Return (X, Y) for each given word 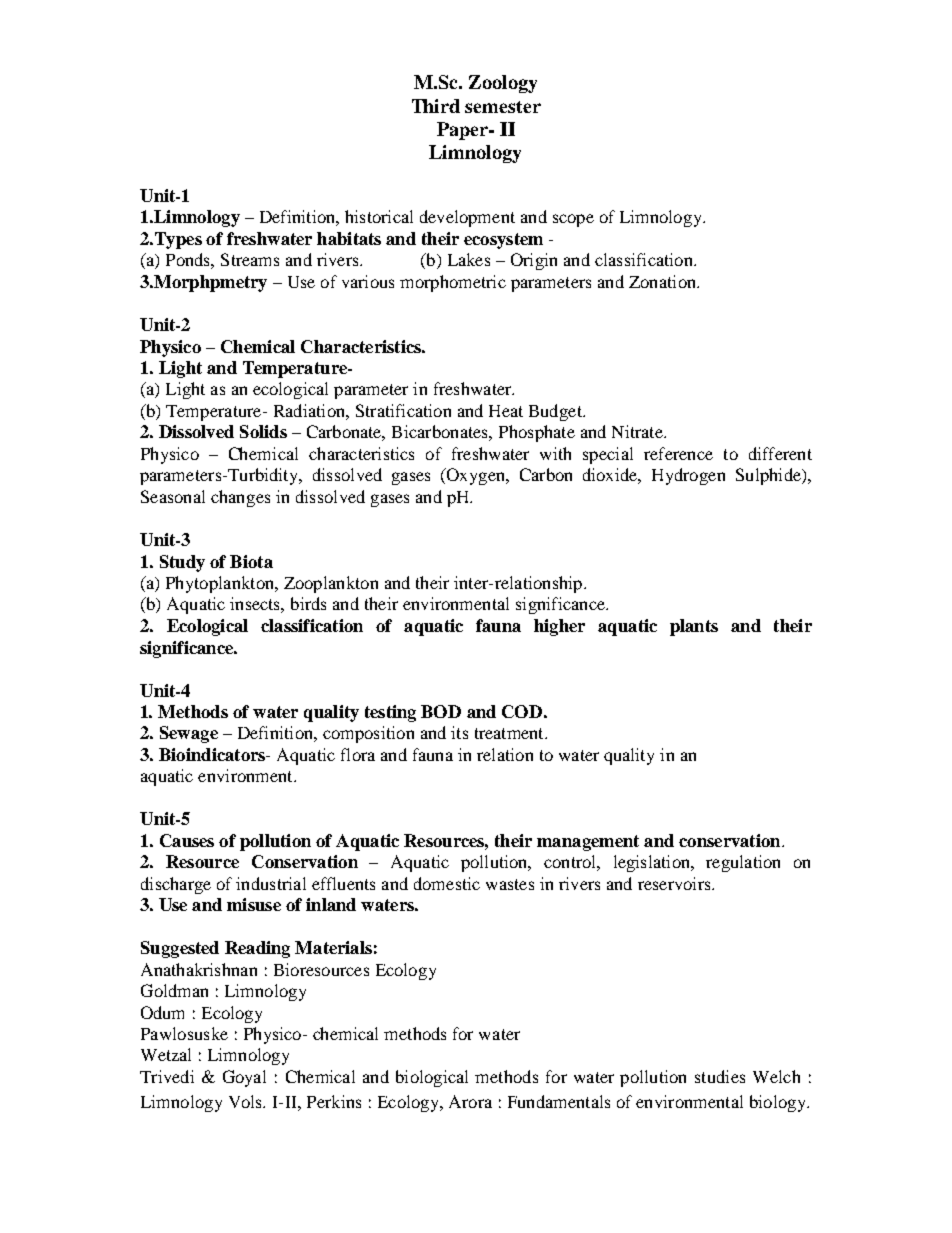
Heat (506, 411)
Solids (263, 431)
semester (503, 107)
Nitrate (638, 431)
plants (694, 627)
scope (573, 220)
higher (559, 627)
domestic (447, 883)
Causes (187, 840)
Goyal (244, 1078)
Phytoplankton (221, 584)
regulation (743, 863)
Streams (250, 259)
